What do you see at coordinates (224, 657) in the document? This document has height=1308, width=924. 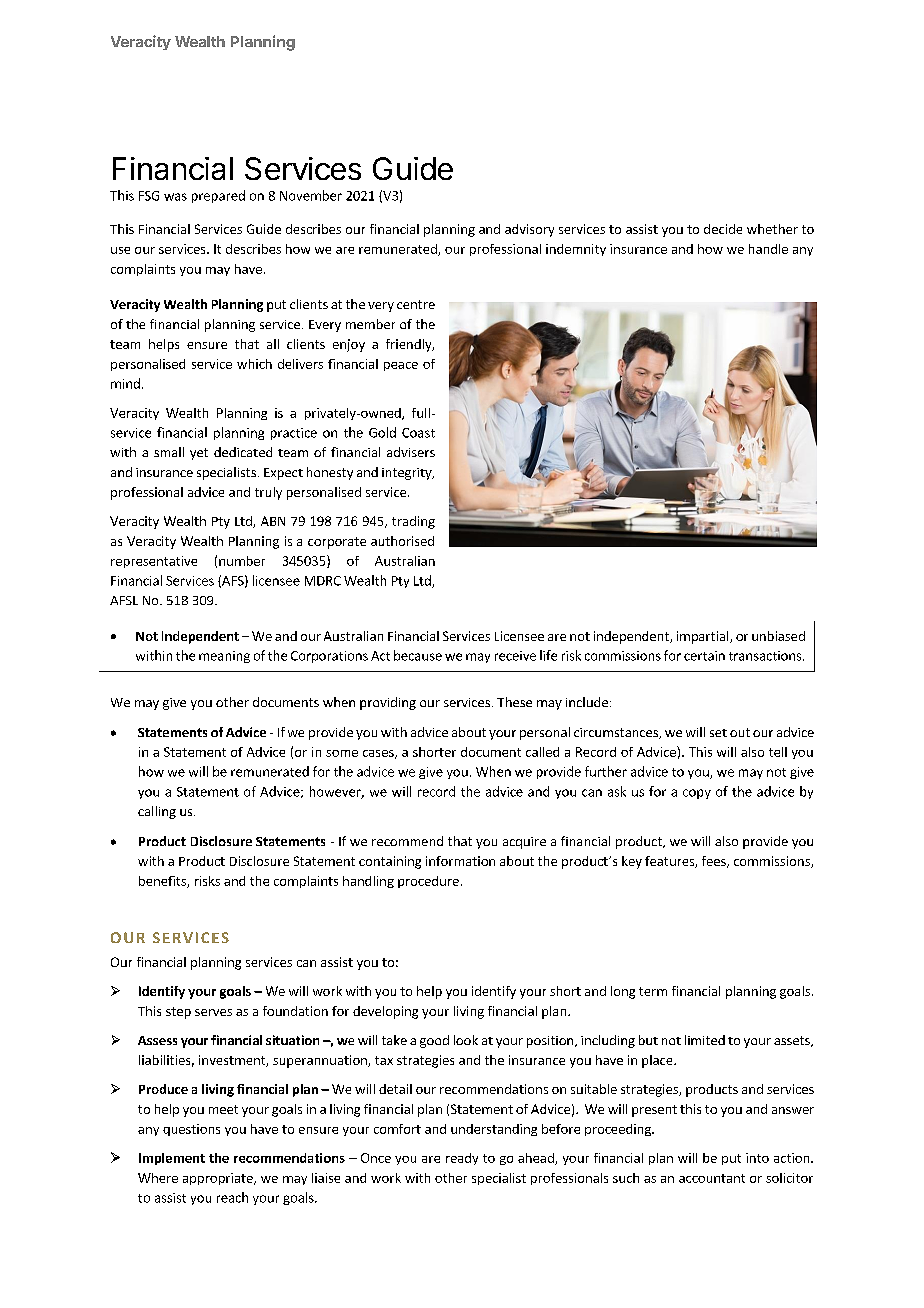 I see `meaning` at bounding box center [224, 657].
